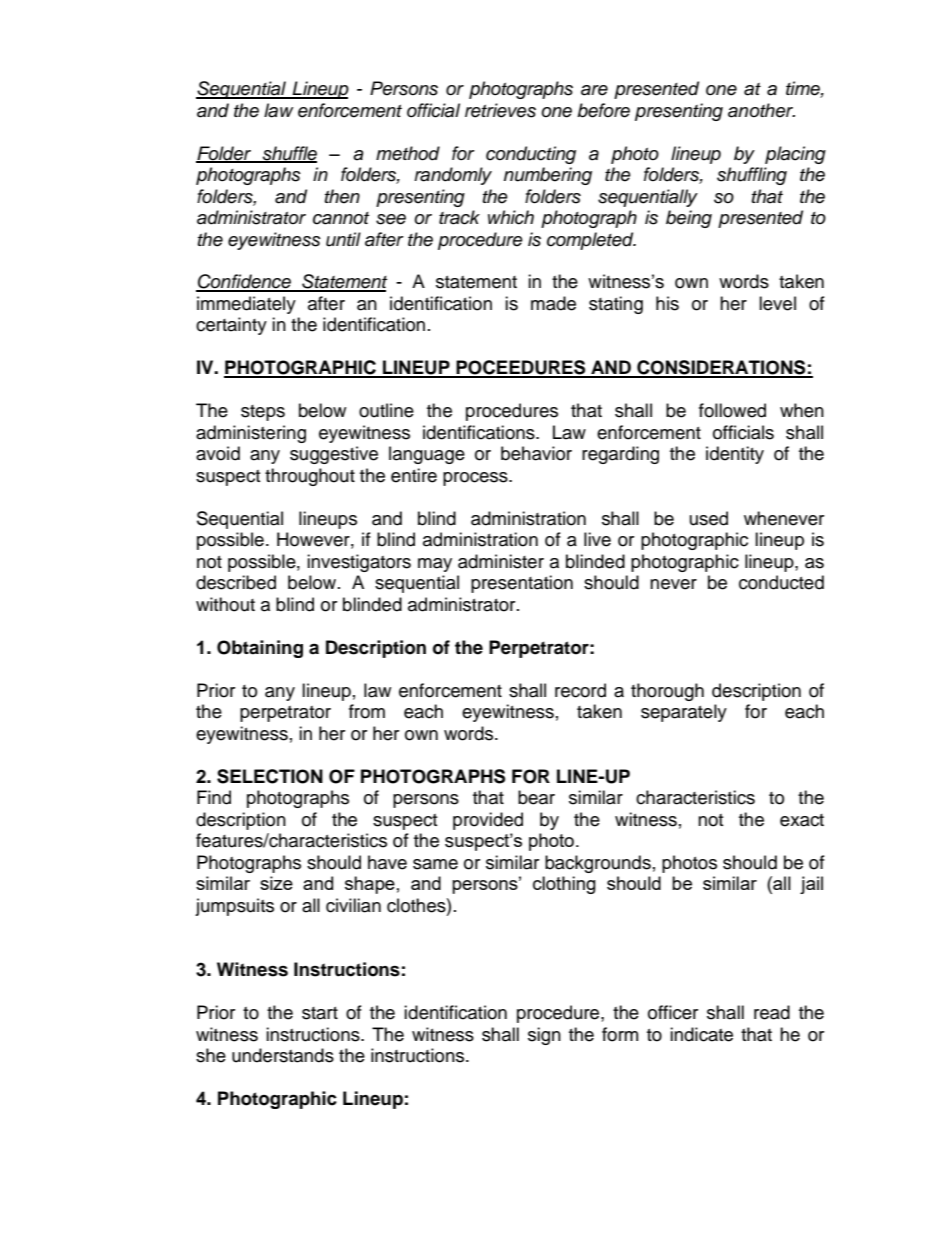 The image size is (952, 1233). What do you see at coordinates (236, 582) in the page?
I see `described` at bounding box center [236, 582].
